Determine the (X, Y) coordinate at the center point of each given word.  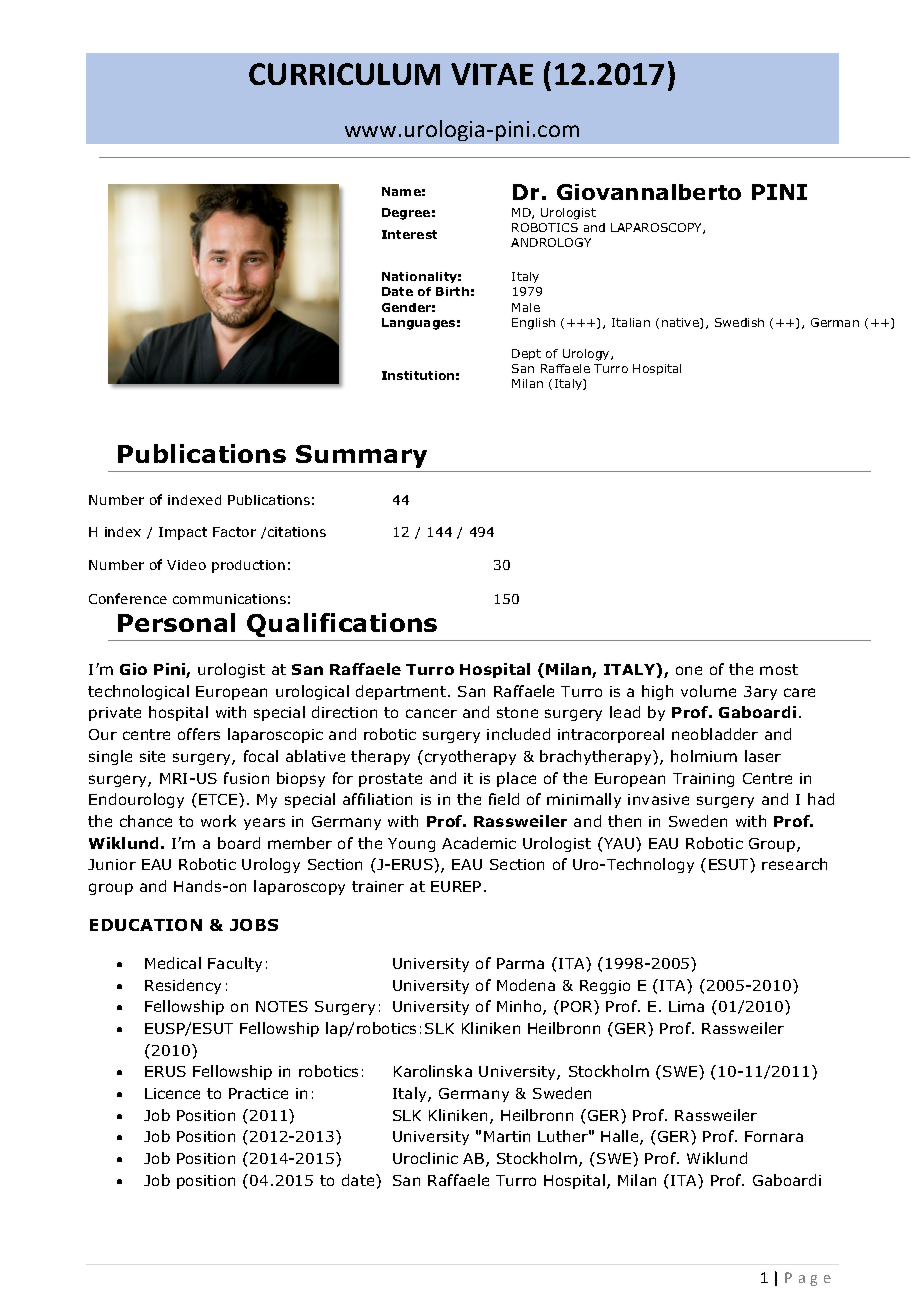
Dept (526, 354)
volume (708, 691)
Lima (686, 1006)
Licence (172, 1093)
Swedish (739, 322)
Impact (183, 533)
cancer (431, 713)
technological (138, 692)
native (681, 323)
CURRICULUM (344, 74)
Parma (520, 963)
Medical (173, 963)
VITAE (492, 74)
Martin (507, 1136)
